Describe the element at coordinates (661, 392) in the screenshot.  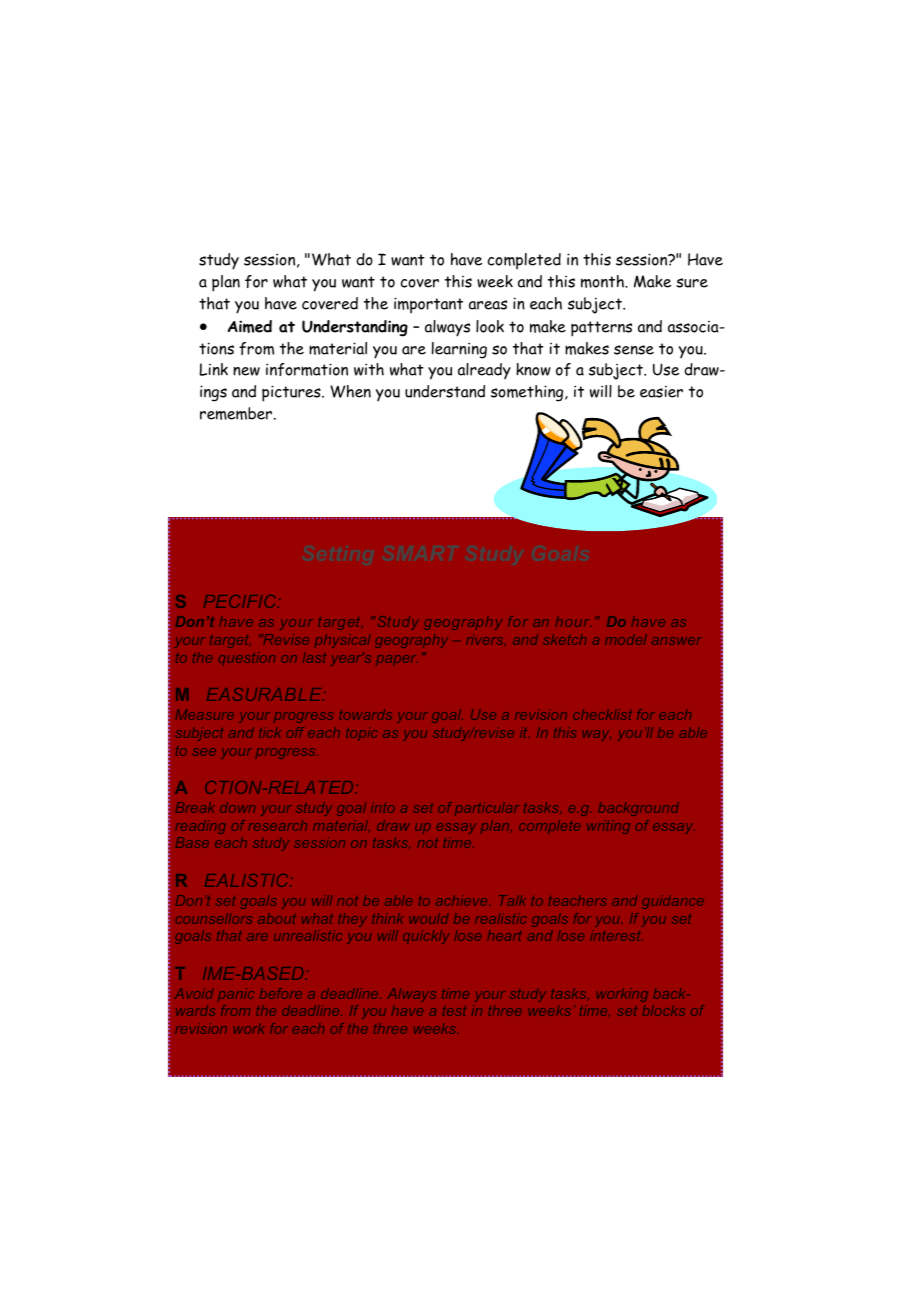
I see `easier` at that location.
